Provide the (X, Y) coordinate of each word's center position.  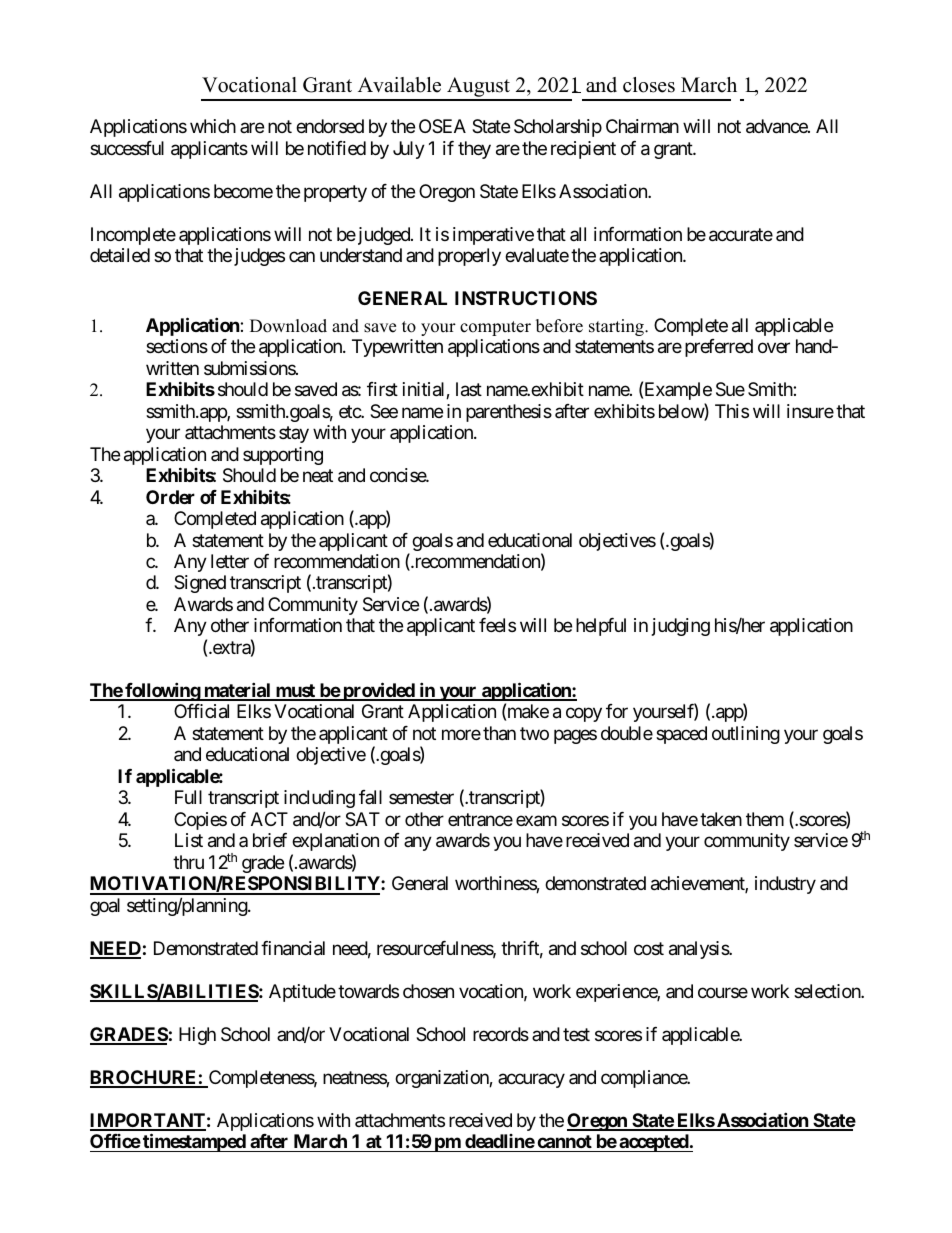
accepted (653, 1143)
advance (777, 126)
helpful (601, 627)
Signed (200, 584)
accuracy (531, 1080)
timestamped (194, 1142)
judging (681, 627)
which (213, 126)
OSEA (442, 126)
